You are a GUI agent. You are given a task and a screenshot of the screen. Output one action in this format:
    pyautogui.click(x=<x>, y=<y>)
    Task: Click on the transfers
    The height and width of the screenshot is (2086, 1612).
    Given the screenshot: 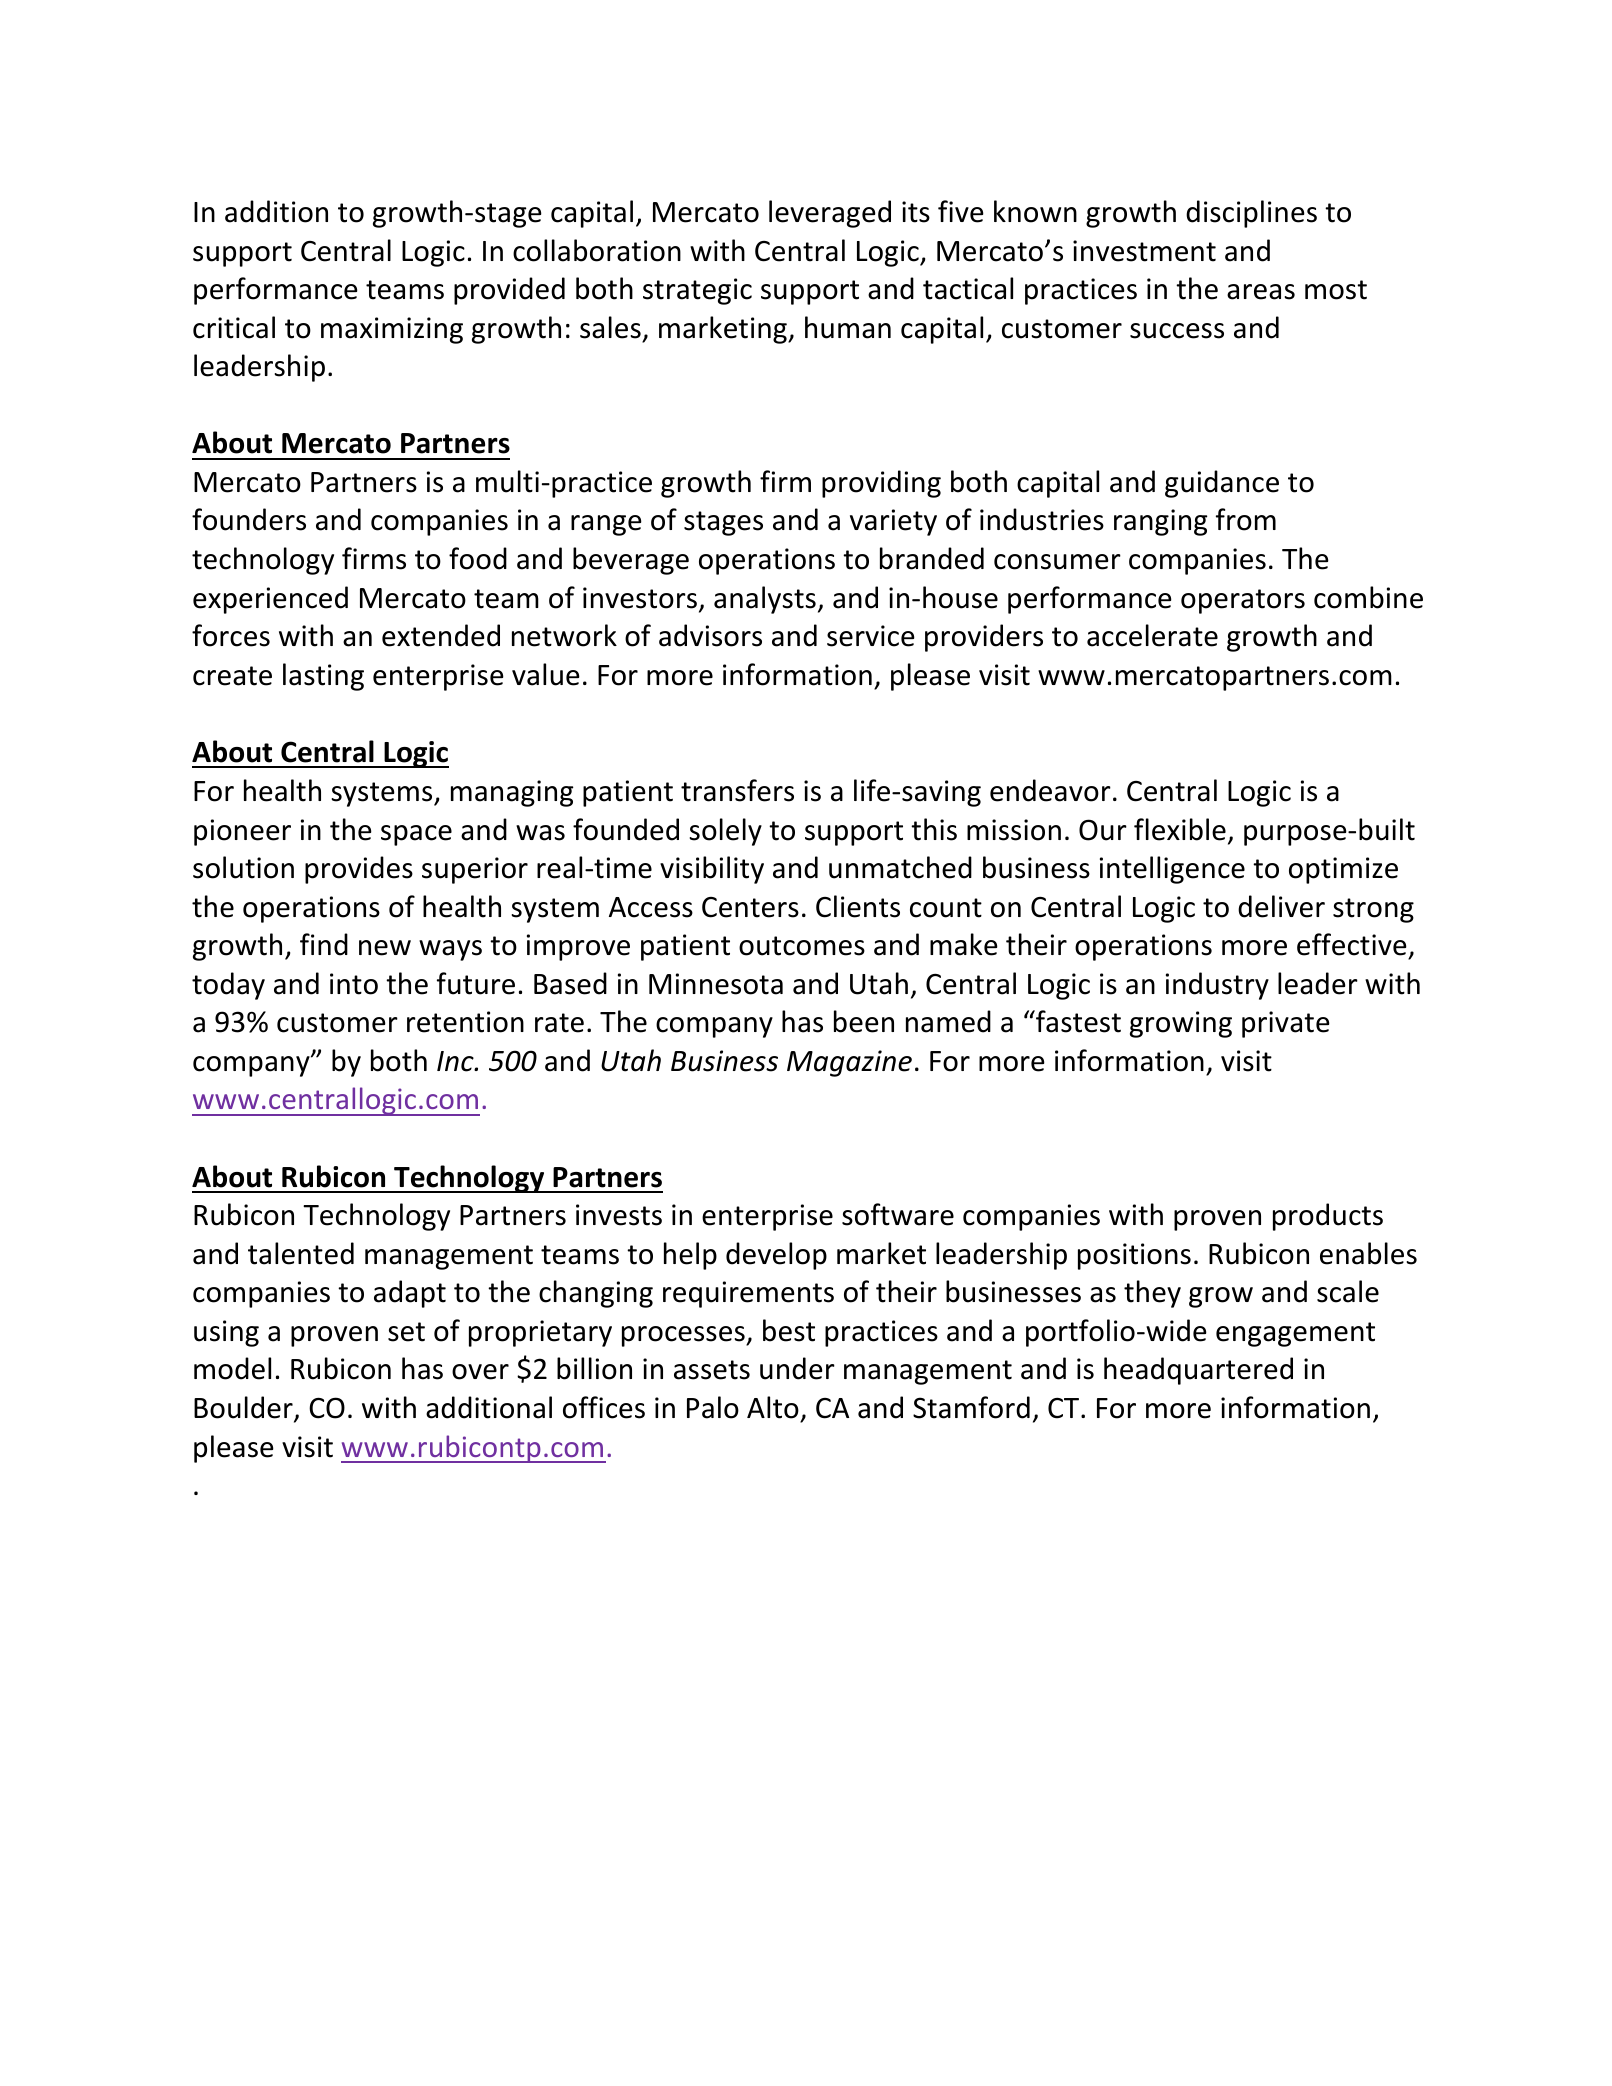 What is the action you would take?
    pyautogui.click(x=737, y=790)
